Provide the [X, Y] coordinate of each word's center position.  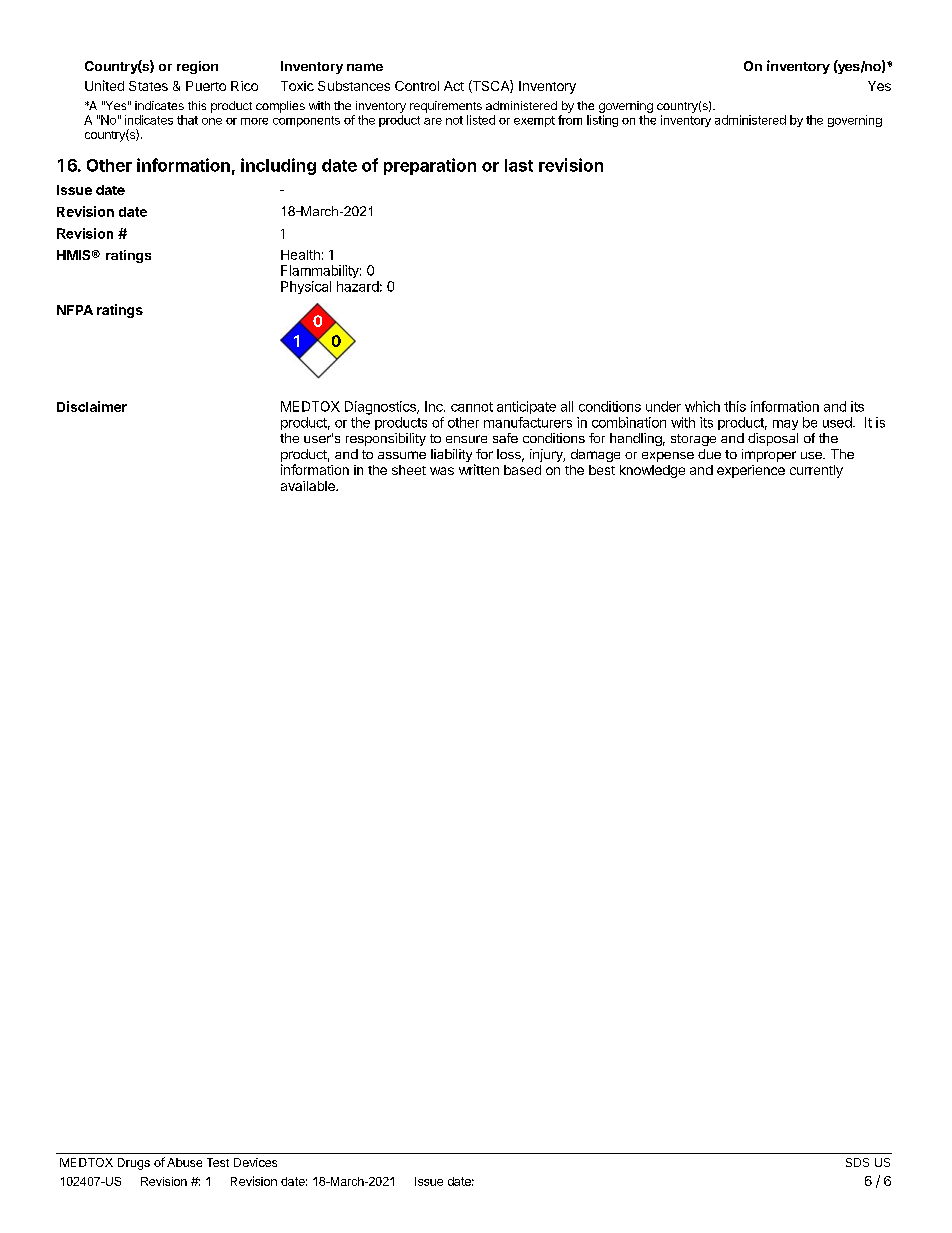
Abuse [184, 1162]
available [309, 486]
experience [751, 471]
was [442, 471]
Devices [255, 1162]
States [148, 86]
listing [602, 121]
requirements [446, 107]
